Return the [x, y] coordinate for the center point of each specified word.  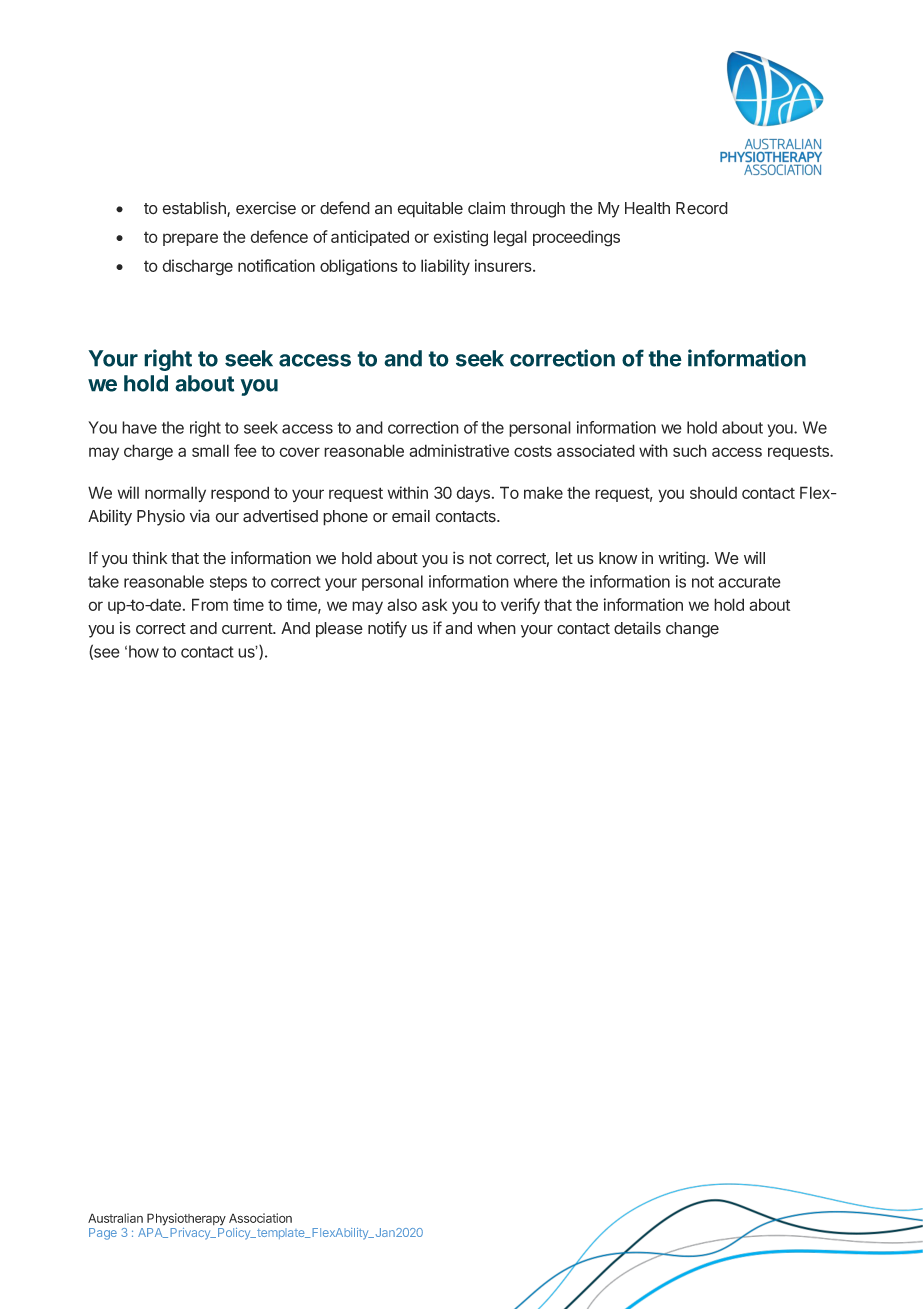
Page [103, 1234]
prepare [190, 239]
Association [260, 1218]
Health [647, 208]
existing [460, 238]
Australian [115, 1218]
